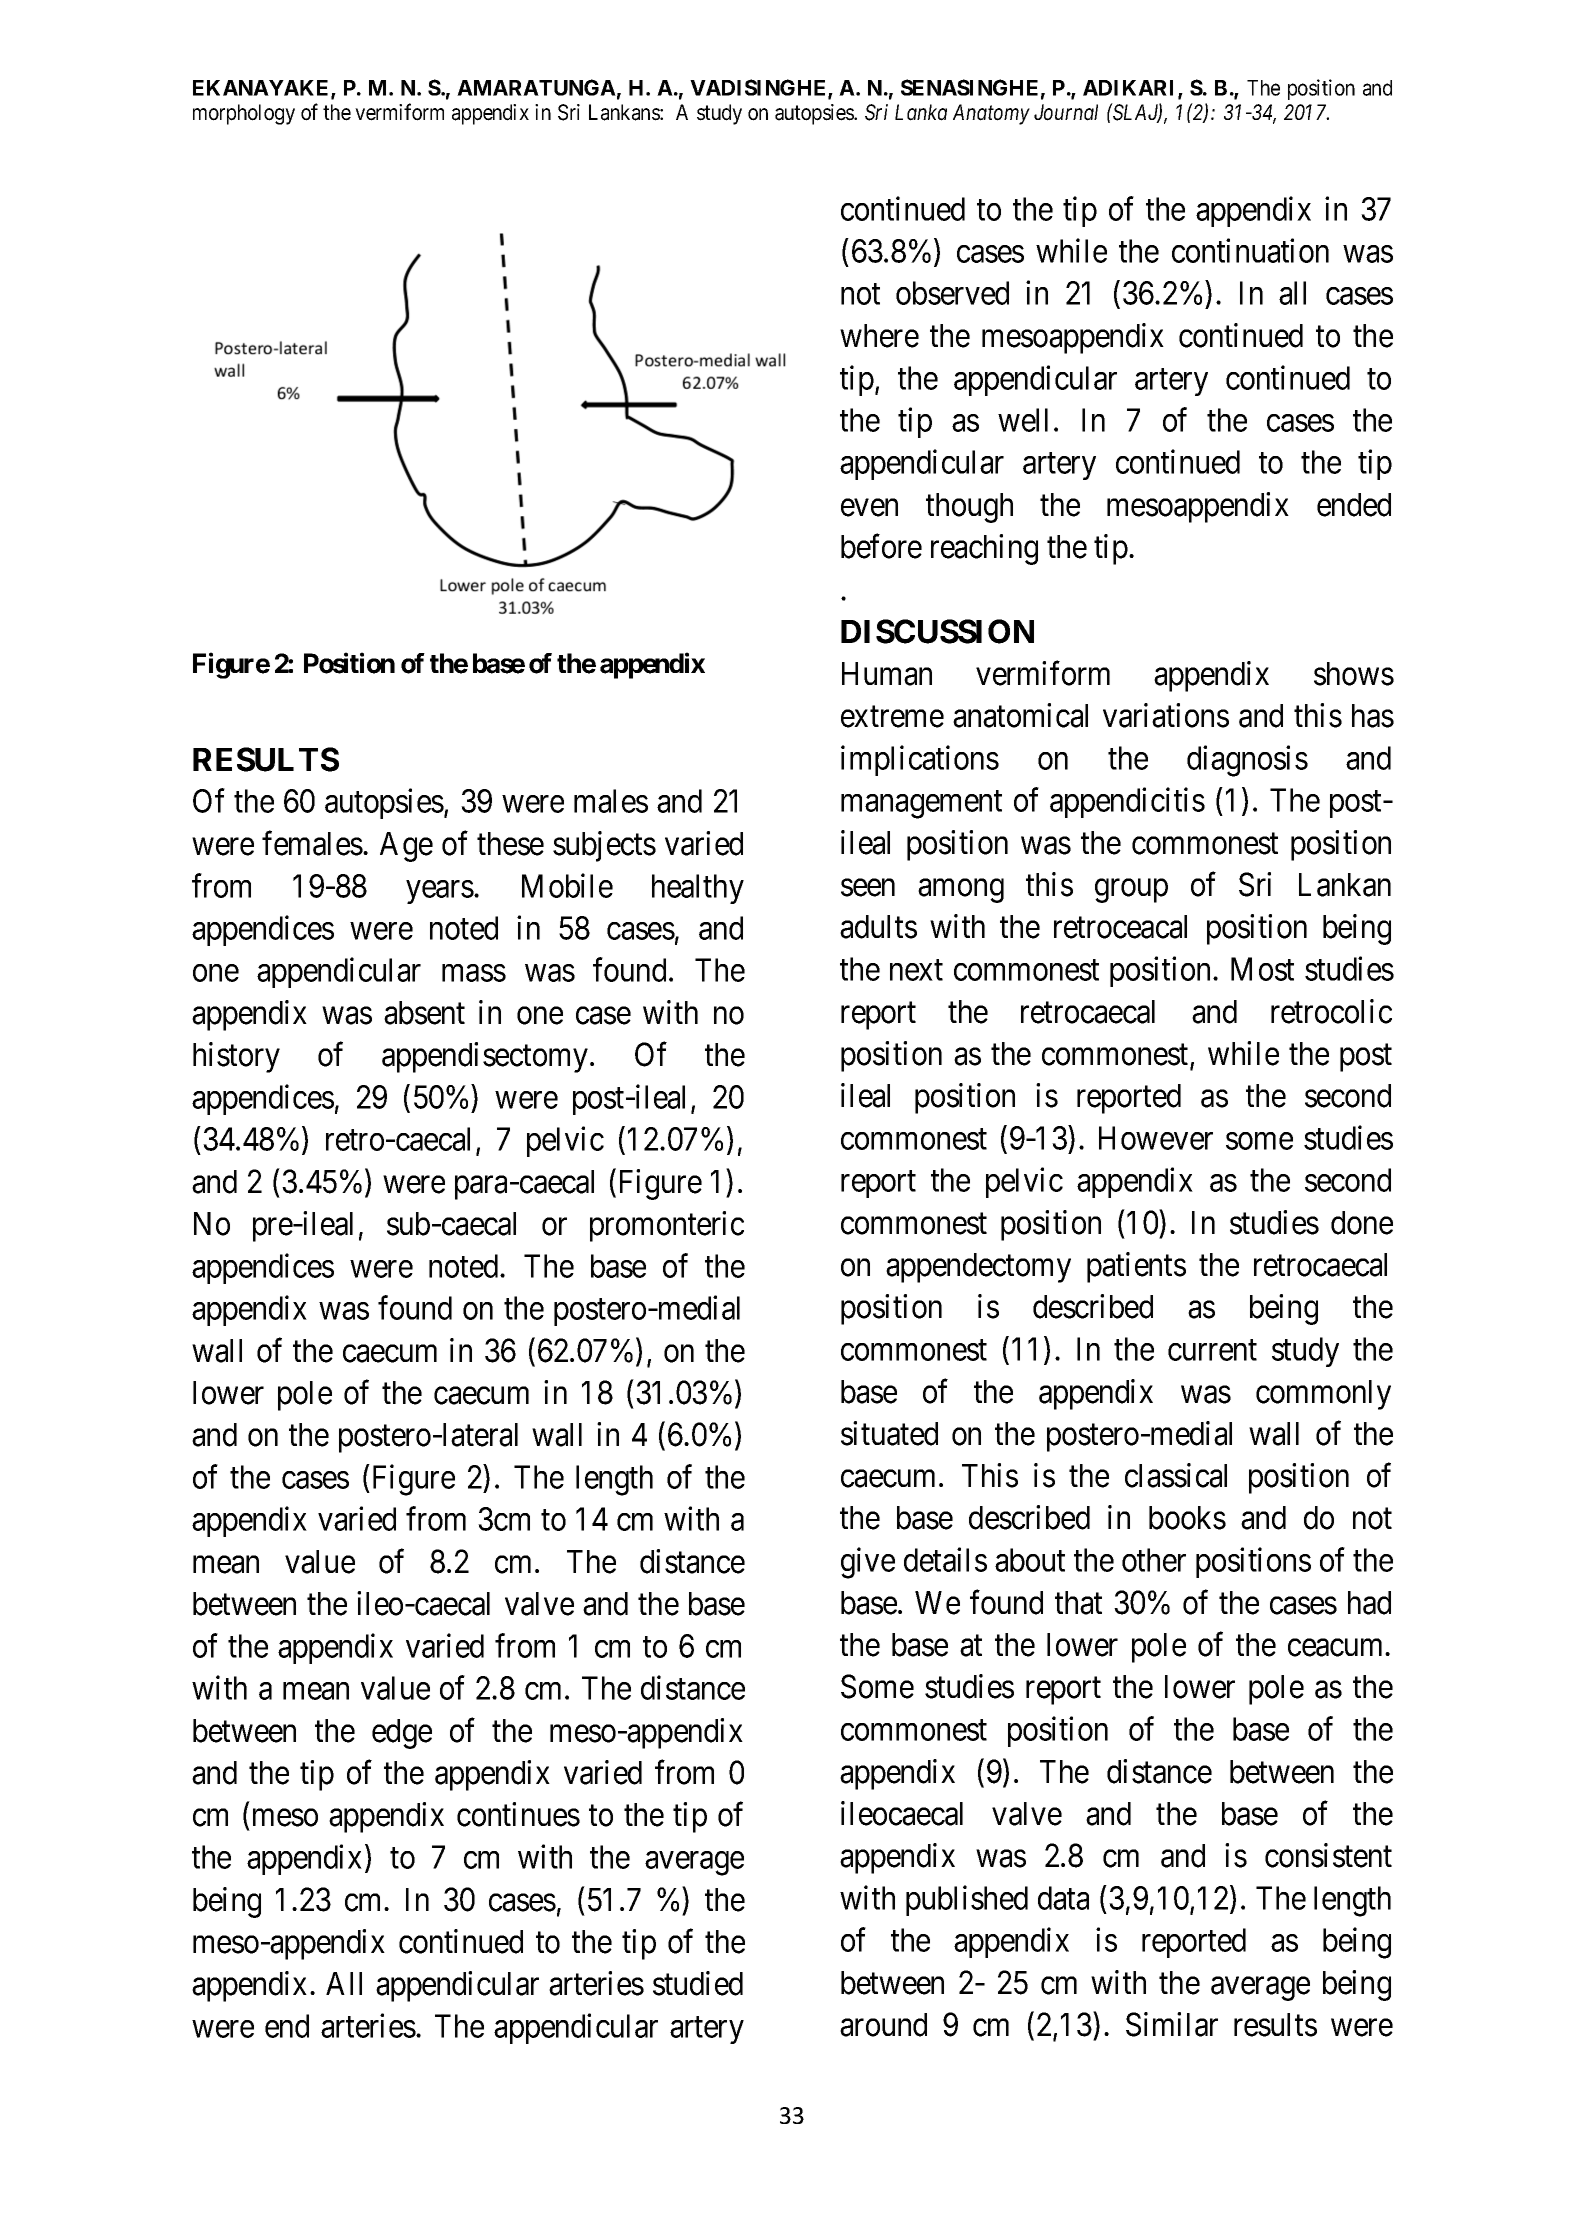 The image size is (1584, 2240). What do you see at coordinates (991, 114) in the page?
I see `Anatomy` at bounding box center [991, 114].
